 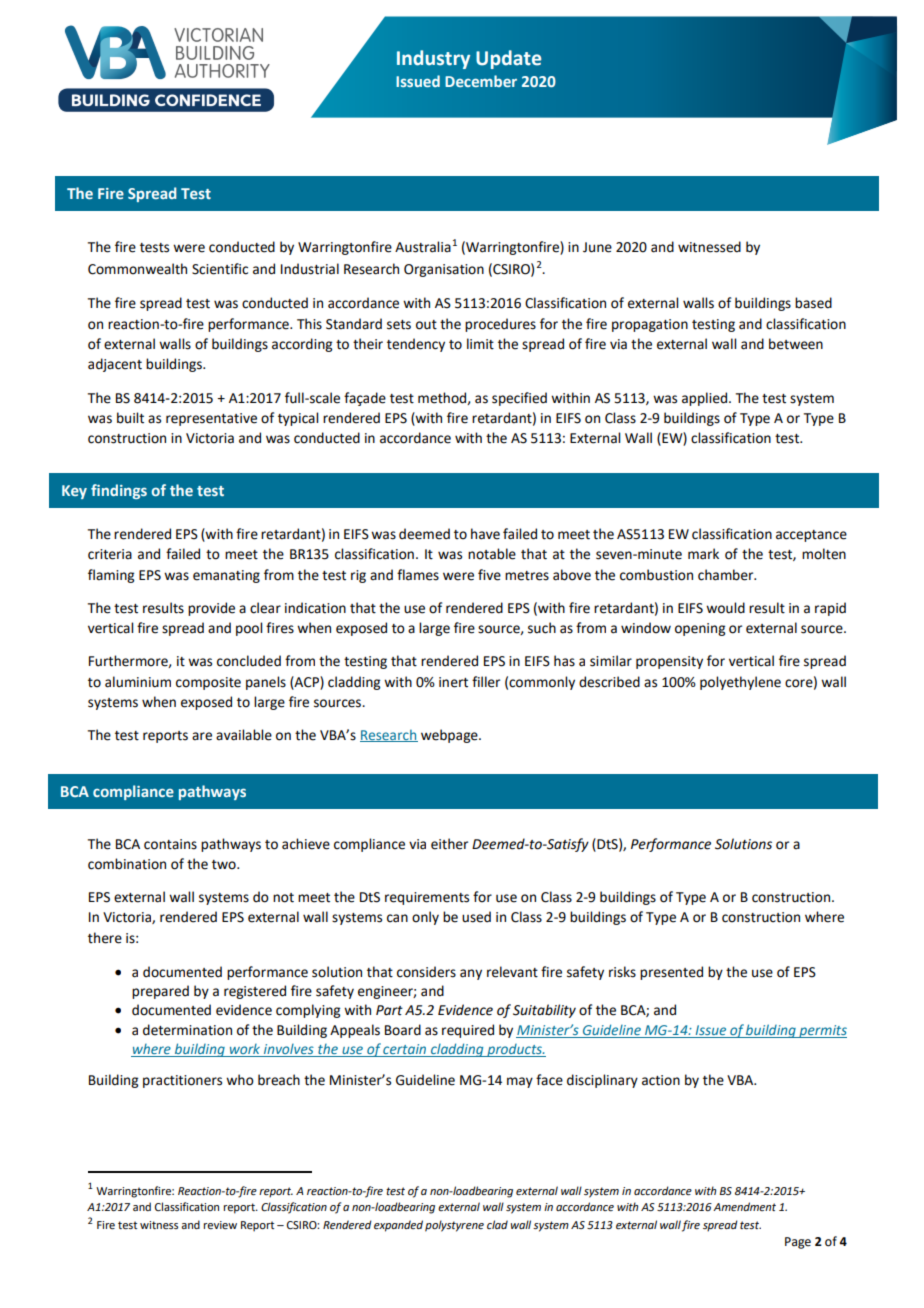 I want to click on Update, so click(x=508, y=59).
